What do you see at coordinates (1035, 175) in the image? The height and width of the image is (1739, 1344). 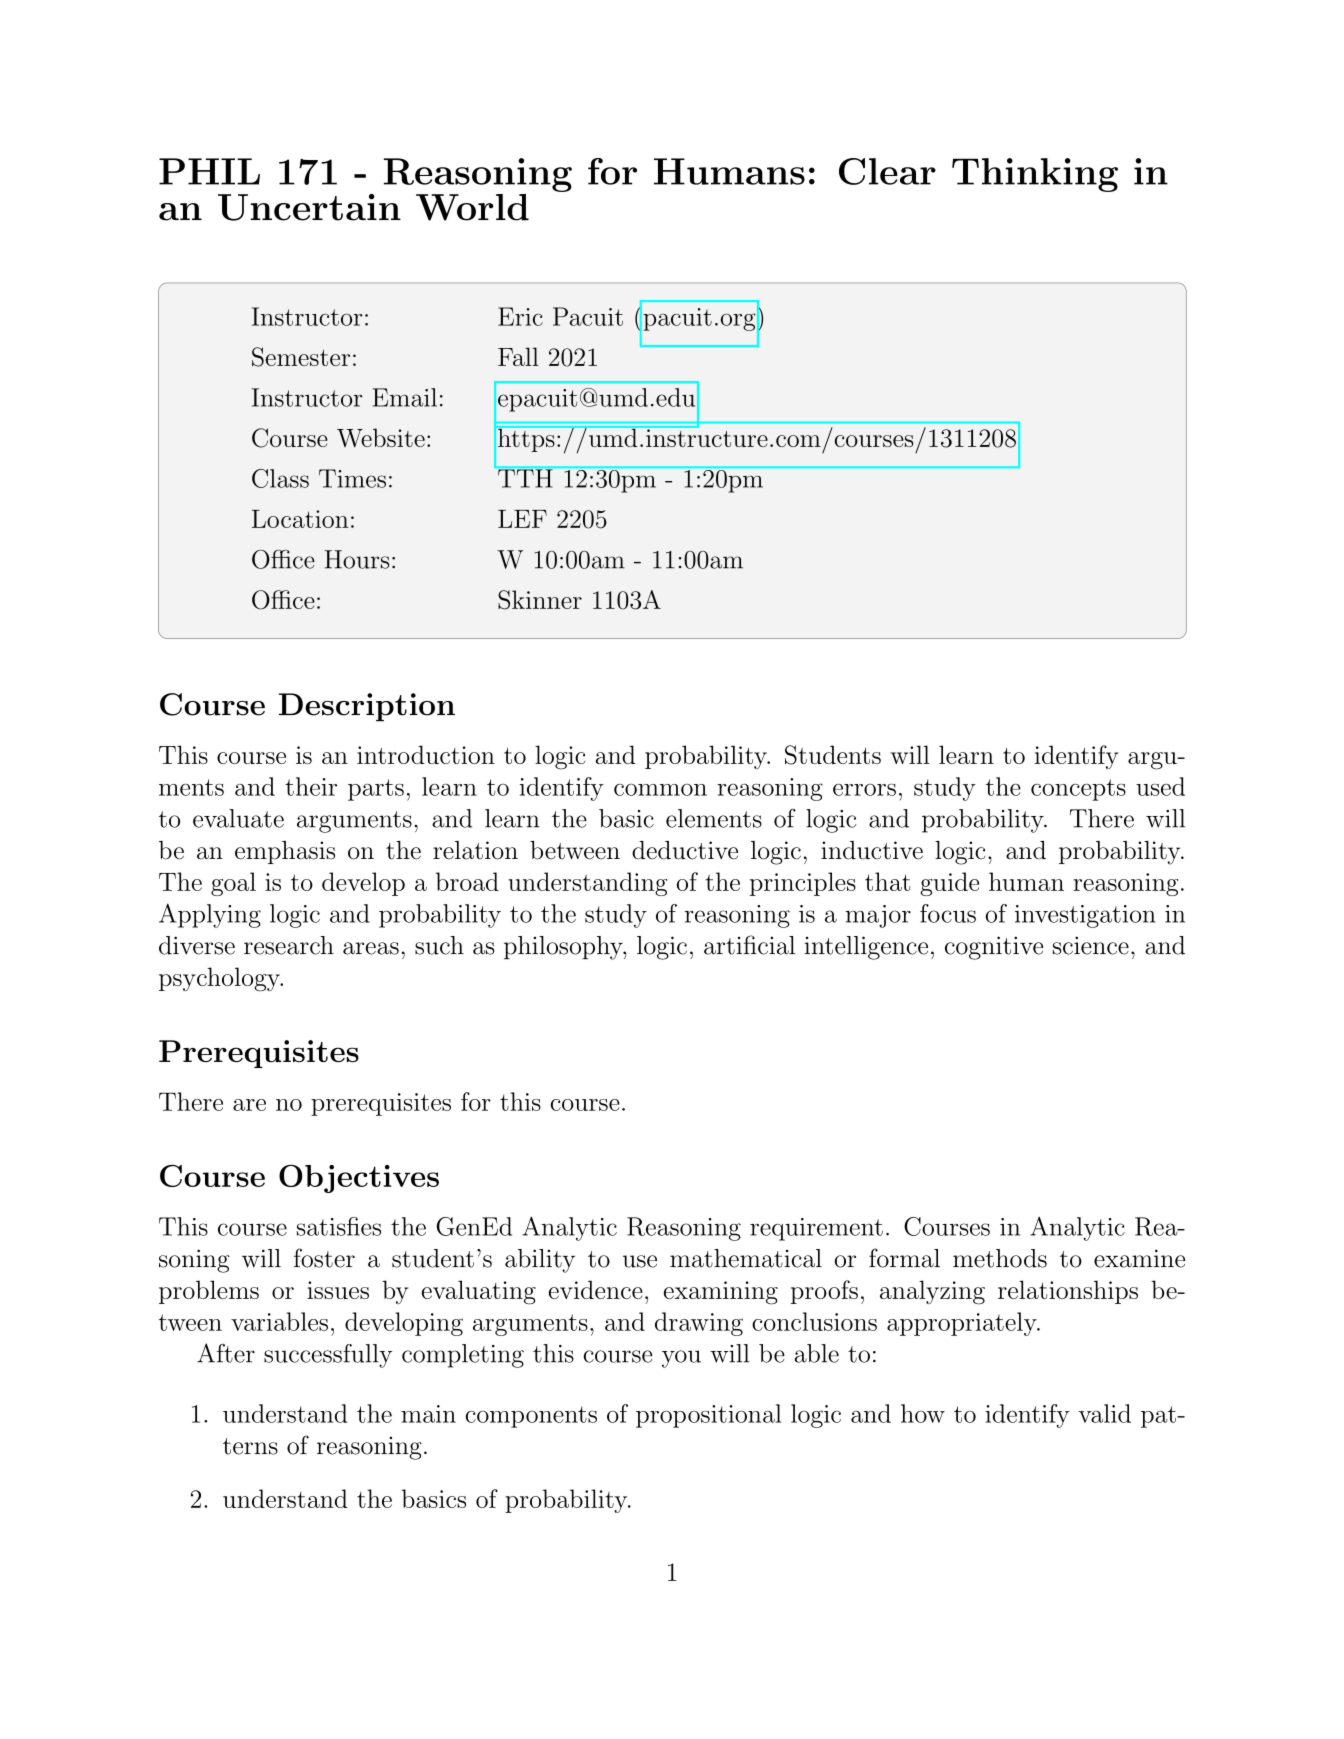 I see `Thinking` at bounding box center [1035, 175].
